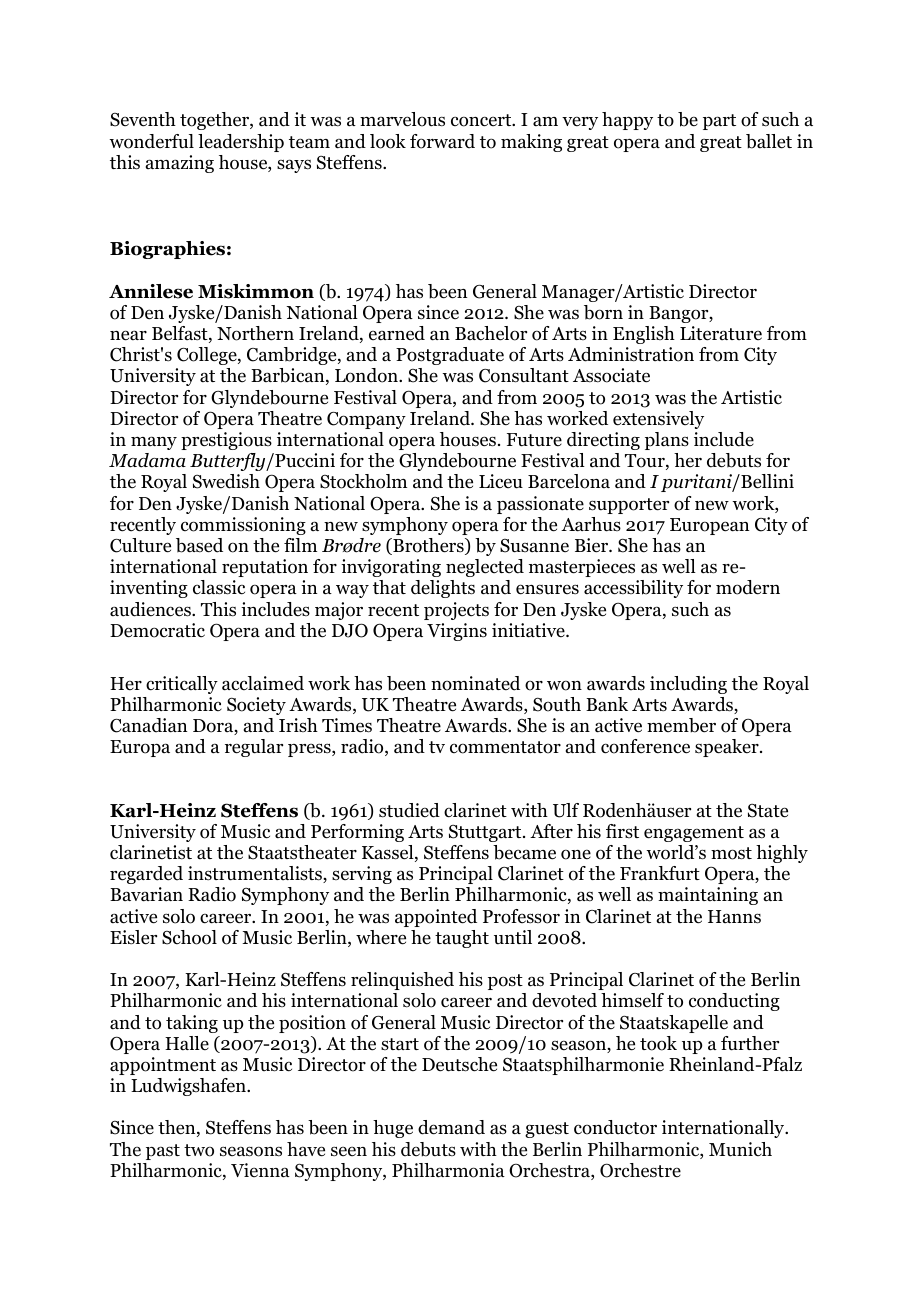  I want to click on part, so click(719, 122).
